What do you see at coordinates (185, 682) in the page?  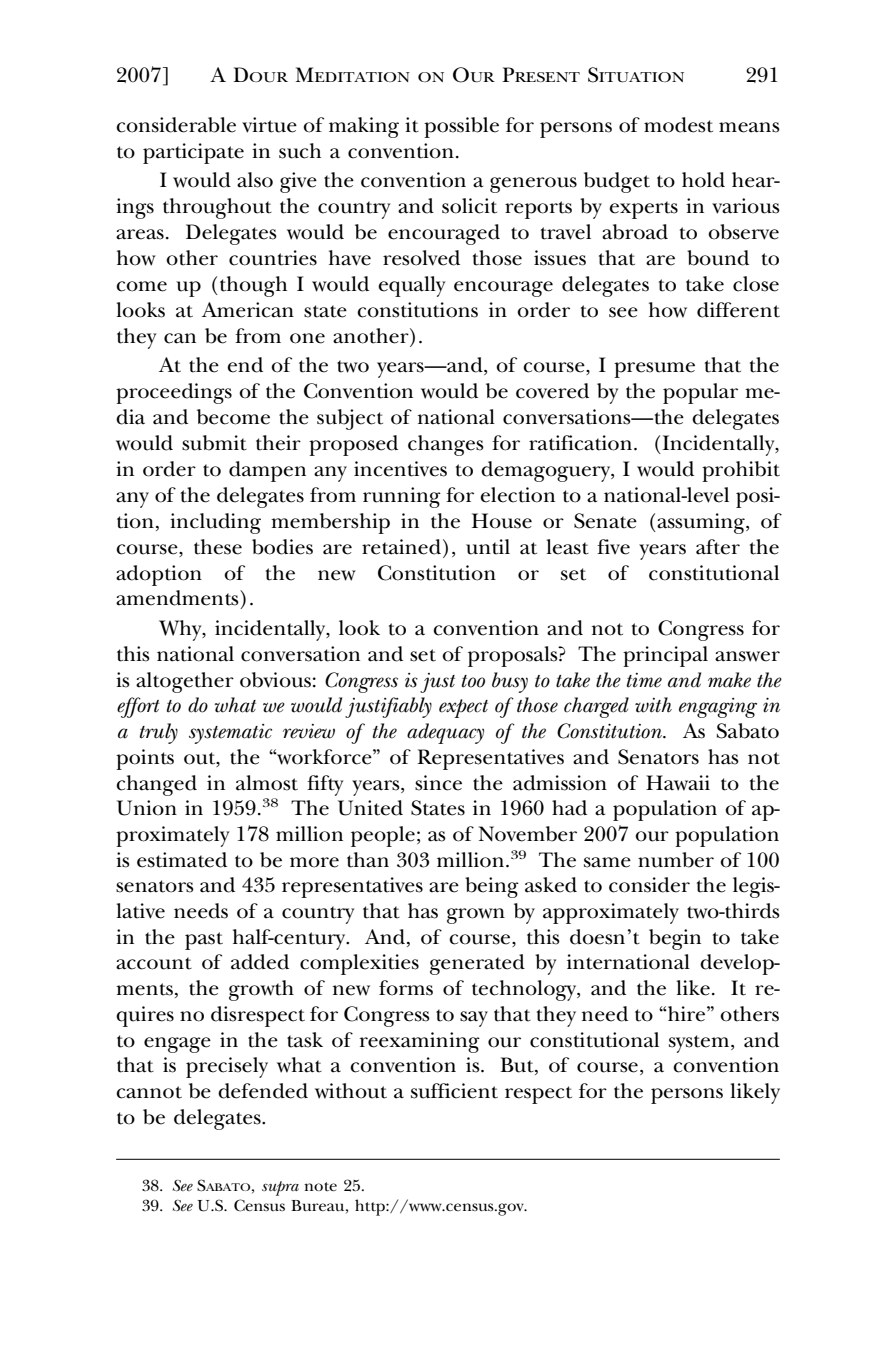 I see `altogether` at bounding box center [185, 682].
